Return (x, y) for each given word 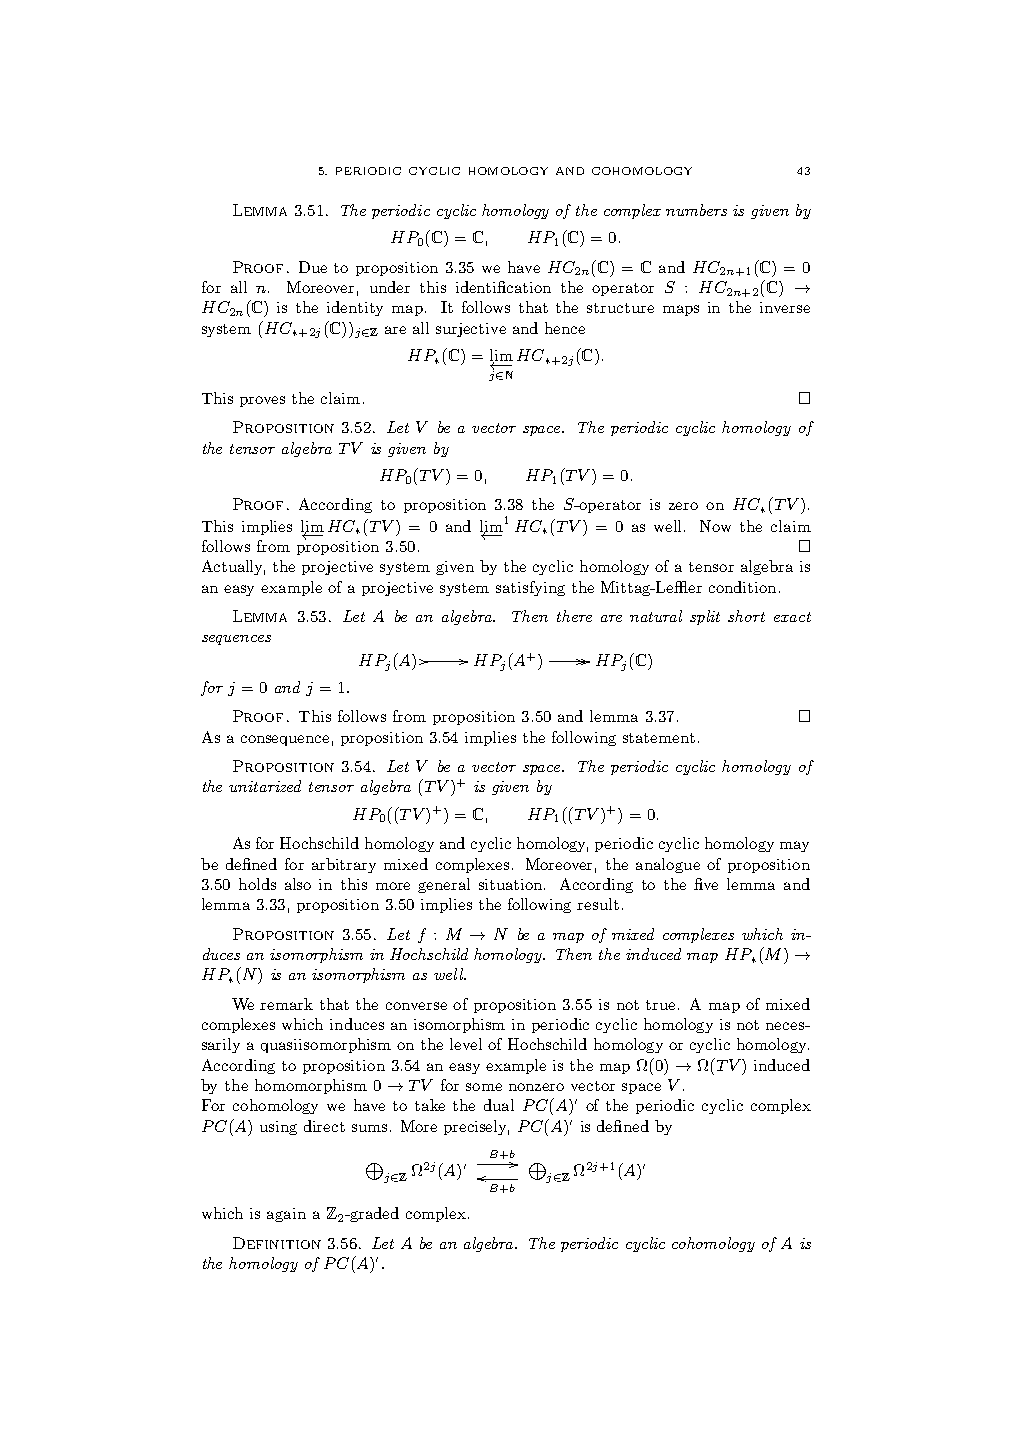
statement (659, 738)
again (286, 1215)
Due (313, 267)
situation (512, 884)
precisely (476, 1127)
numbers (696, 210)
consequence (285, 740)
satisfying (530, 588)
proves (262, 401)
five (706, 884)
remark (286, 1004)
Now (715, 526)
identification (503, 287)
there (574, 616)
